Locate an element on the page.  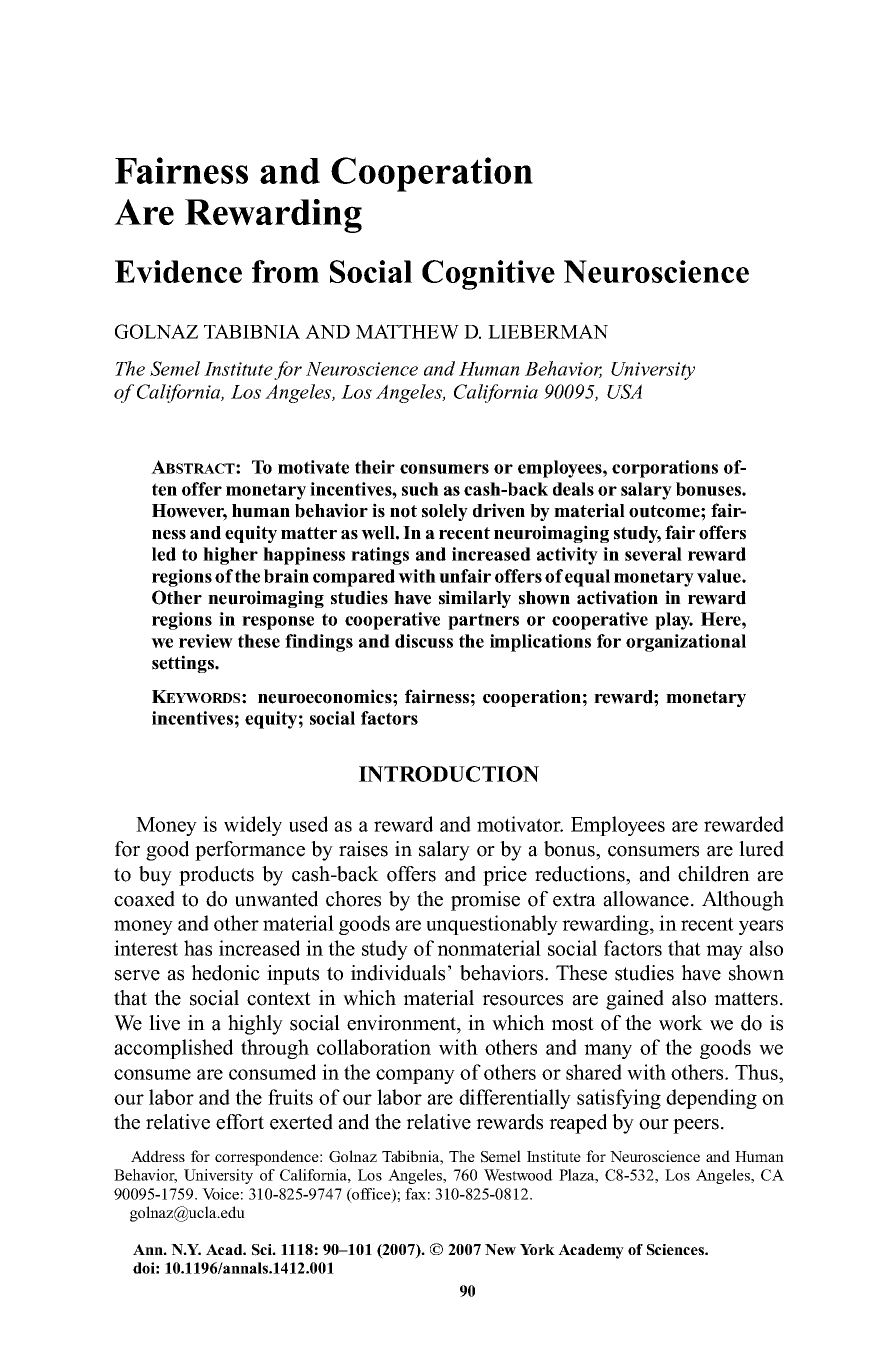
environment is located at coordinates (402, 1023).
